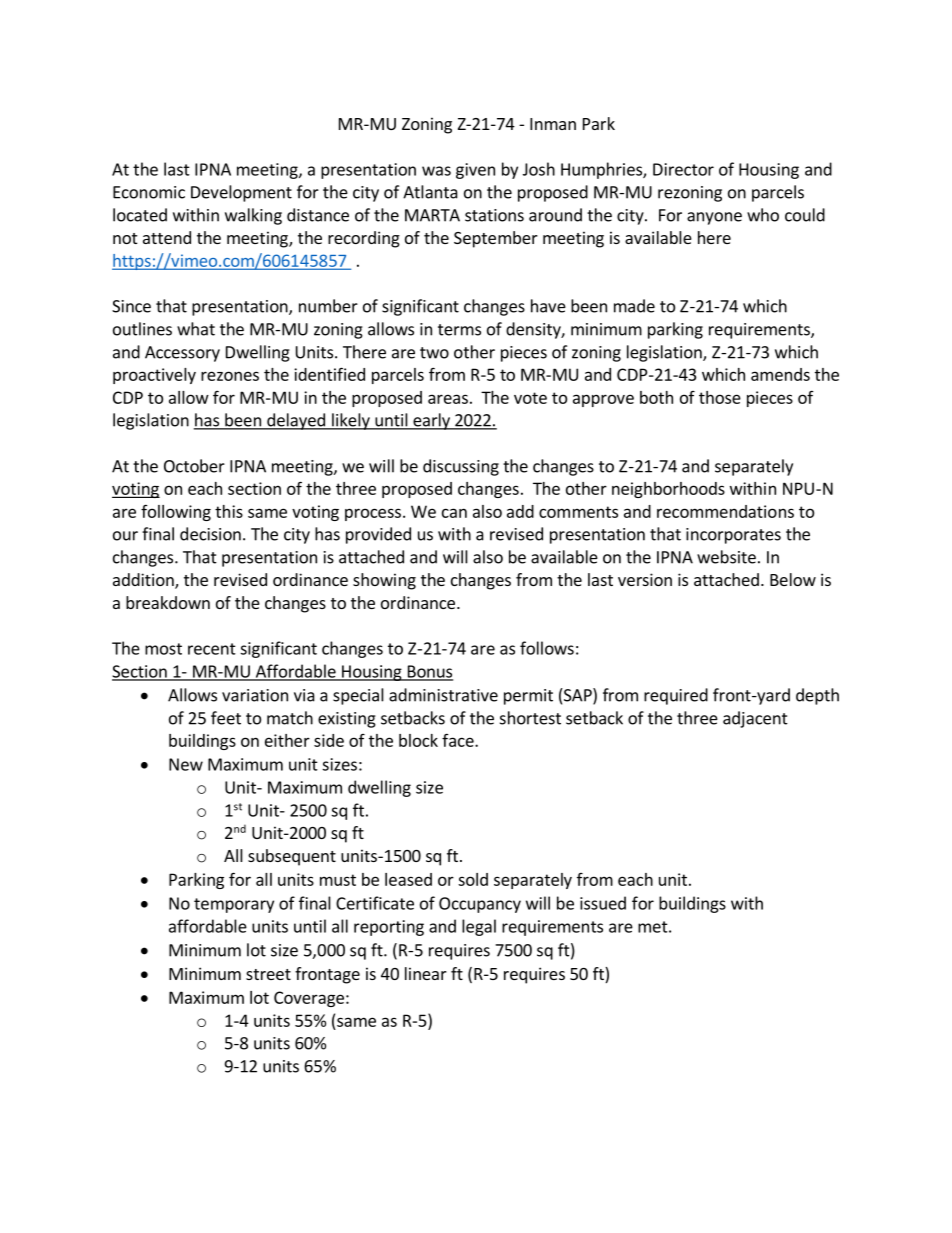 This document has width=952, height=1233. What do you see at coordinates (683, 169) in the document?
I see `Director` at bounding box center [683, 169].
